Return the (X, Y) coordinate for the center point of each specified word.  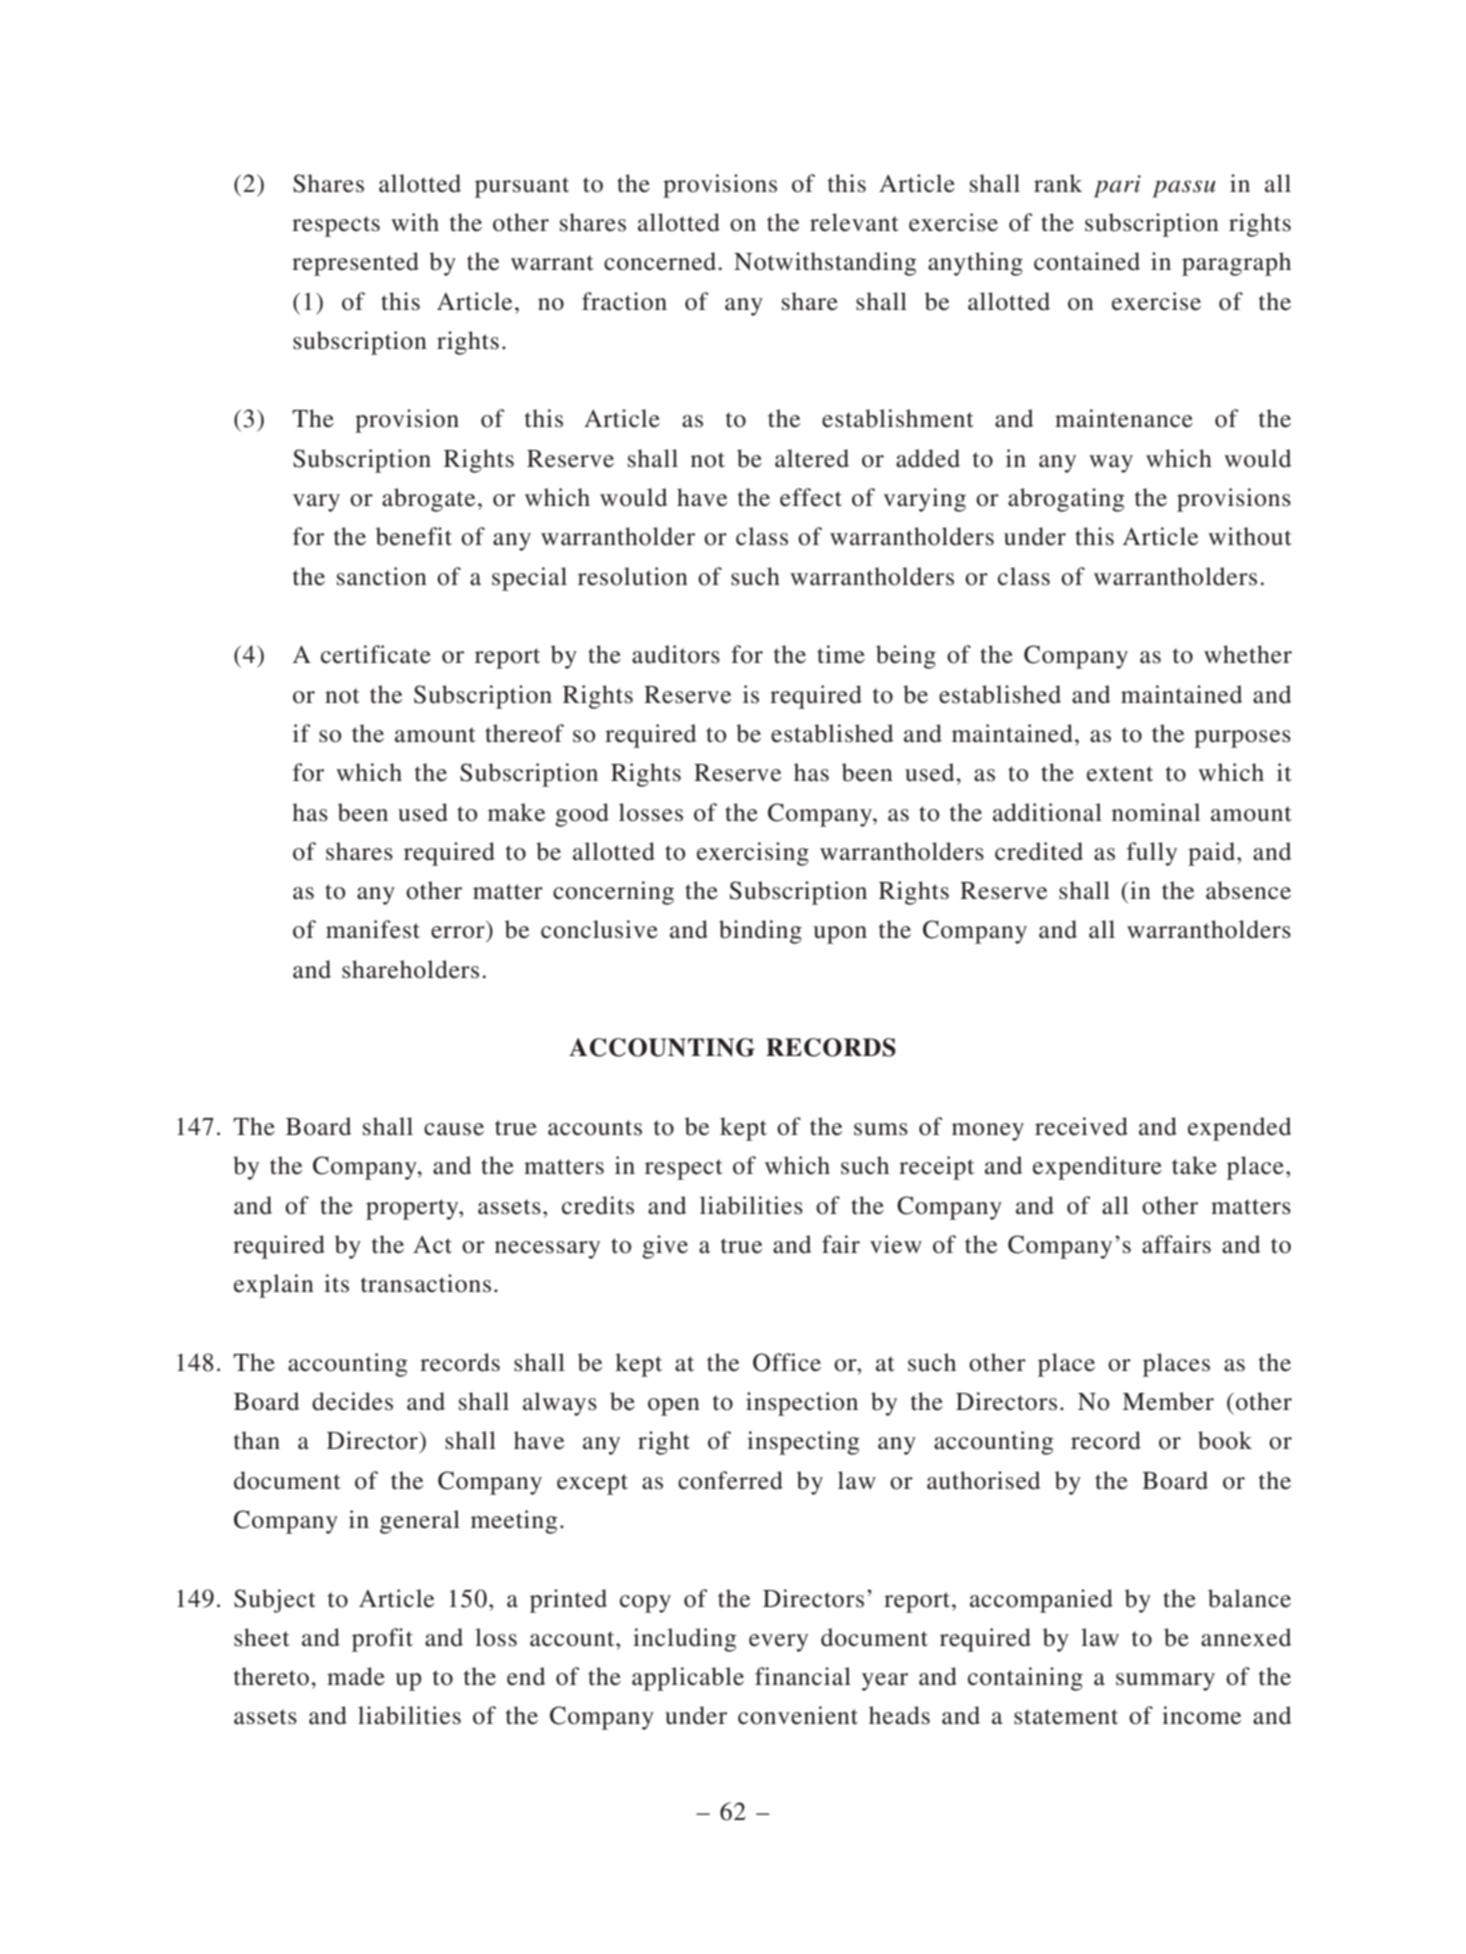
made (356, 1676)
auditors (676, 654)
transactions (426, 1283)
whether (1248, 654)
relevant (854, 222)
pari (1117, 186)
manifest (373, 929)
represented (355, 264)
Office (787, 1362)
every (778, 1643)
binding (760, 932)
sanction (382, 576)
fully (1152, 854)
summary (1165, 1682)
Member (1168, 1401)
